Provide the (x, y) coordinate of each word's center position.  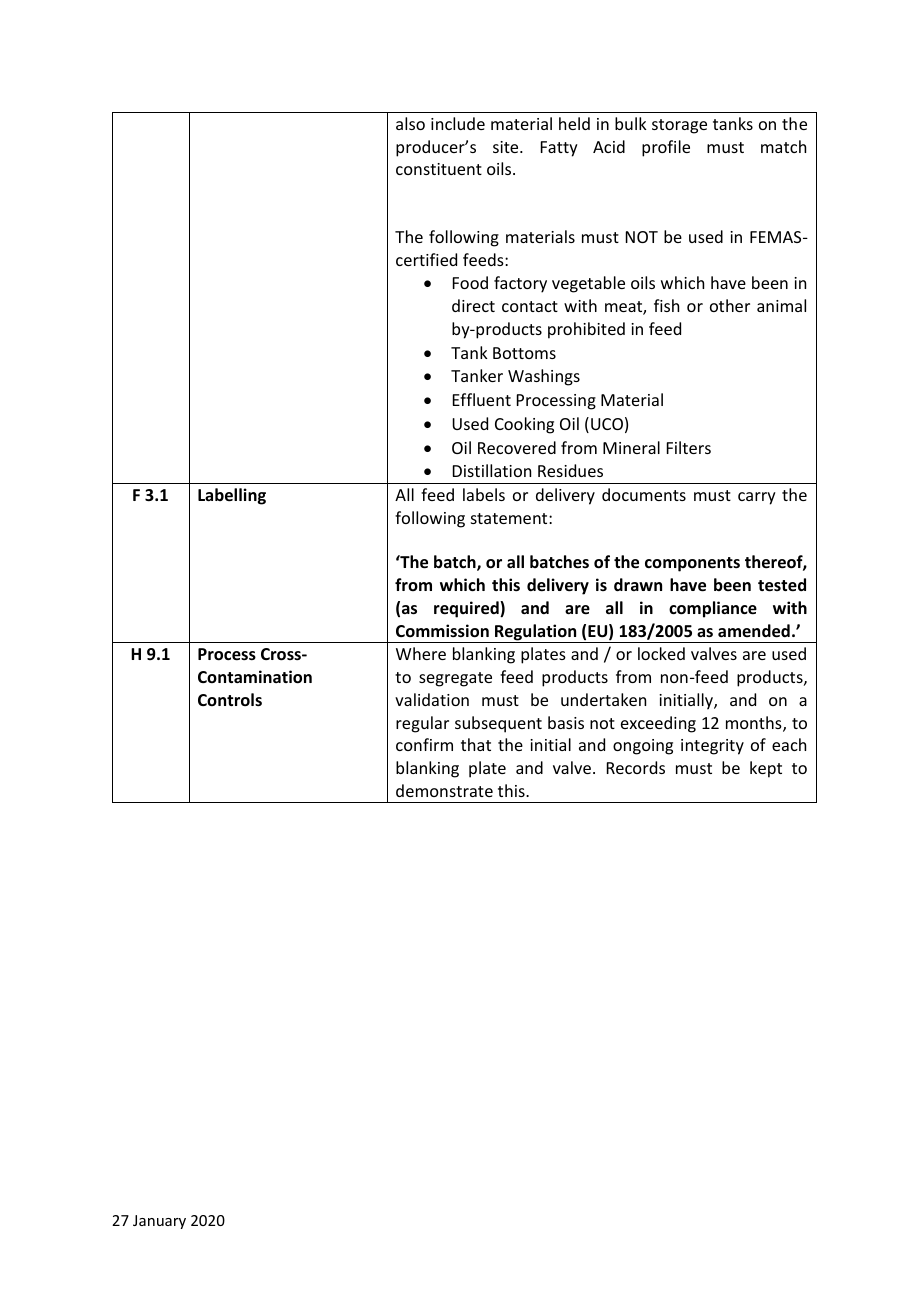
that (476, 744)
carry (757, 498)
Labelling (232, 496)
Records (636, 767)
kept (766, 769)
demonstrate (444, 790)
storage (679, 126)
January (159, 1222)
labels (484, 494)
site (507, 147)
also (410, 123)
